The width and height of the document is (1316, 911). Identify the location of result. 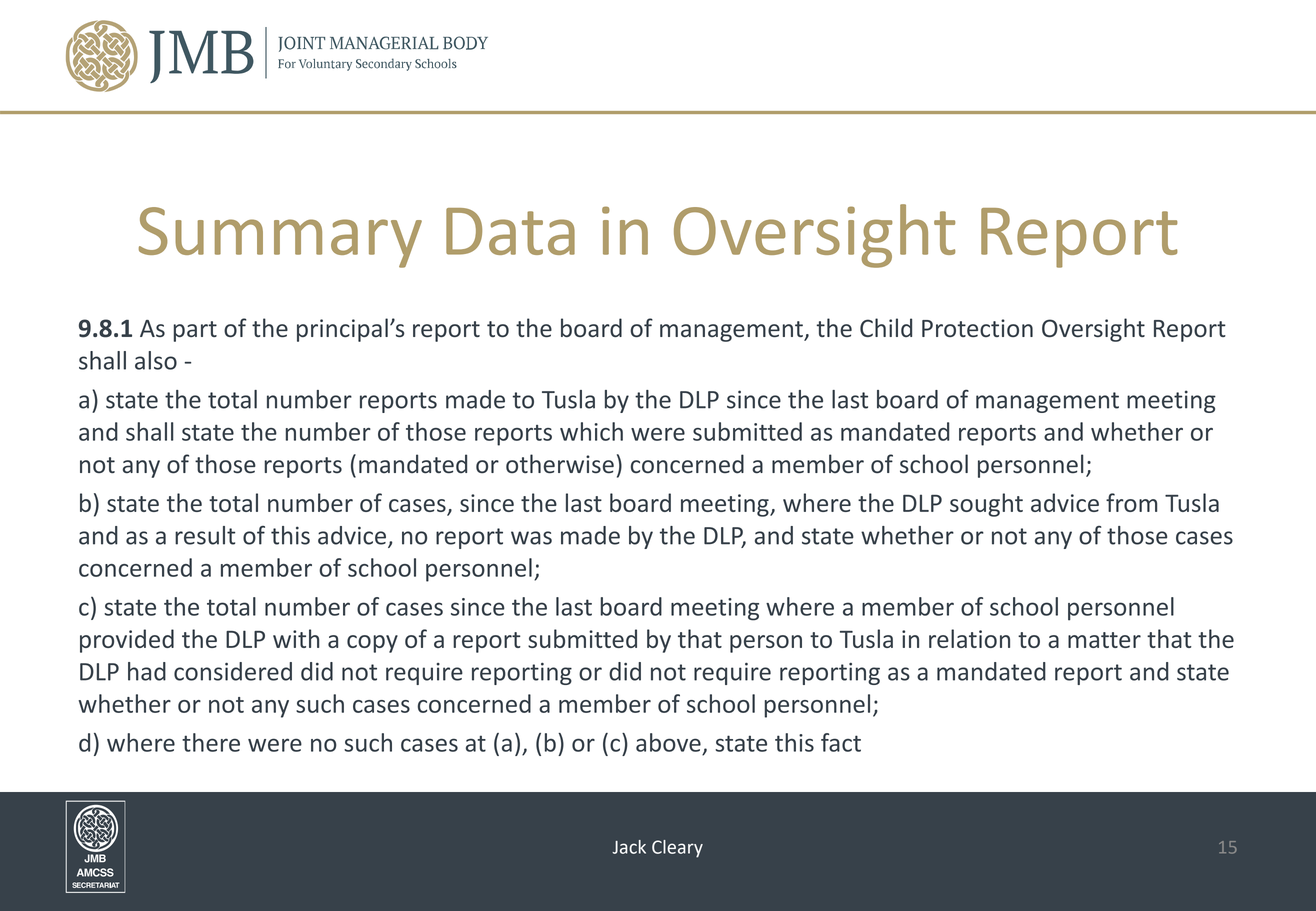
(205, 535).
